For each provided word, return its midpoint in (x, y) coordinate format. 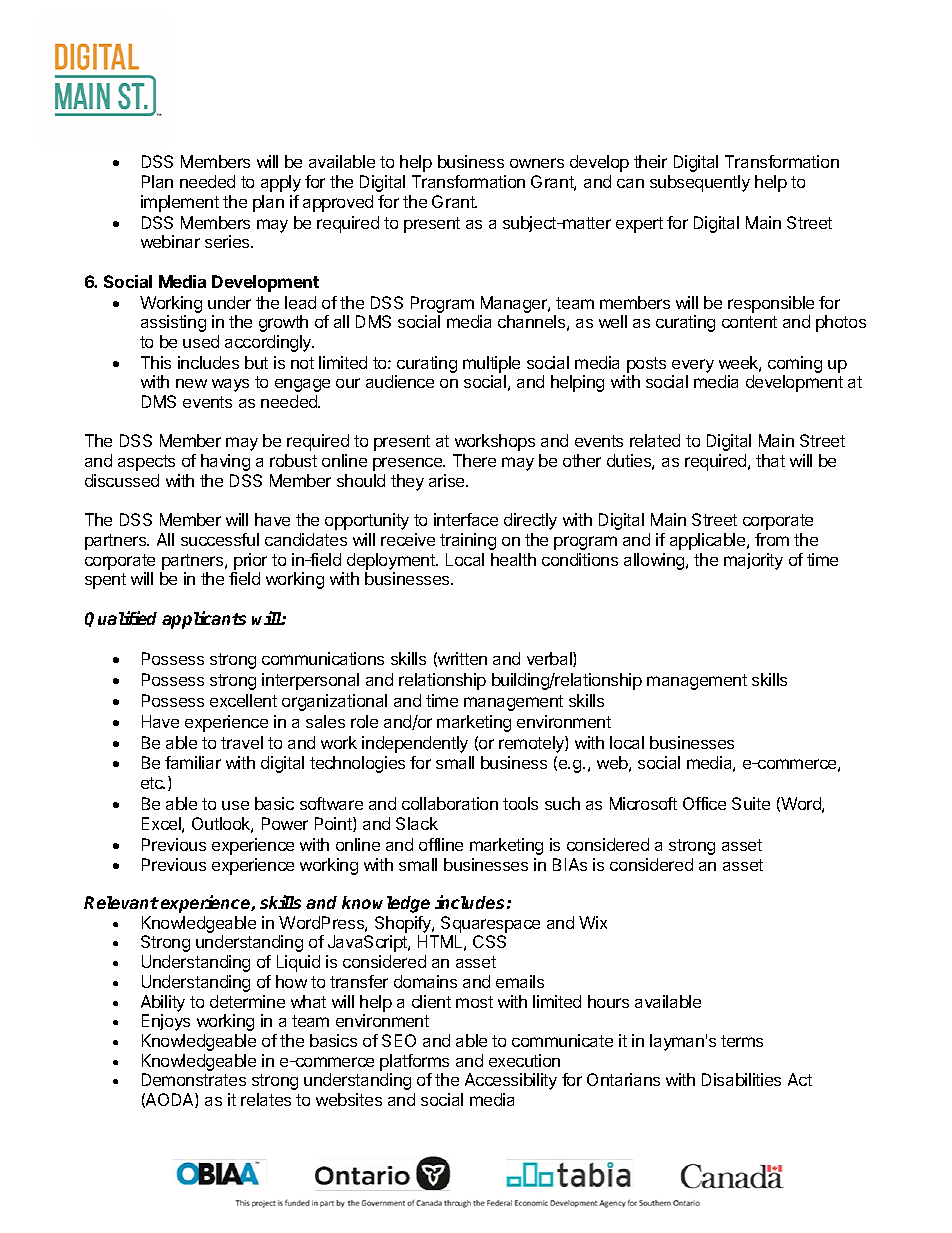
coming (795, 364)
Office (704, 803)
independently (415, 744)
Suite (751, 803)
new (191, 383)
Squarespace (490, 924)
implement (180, 203)
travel (242, 742)
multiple (491, 364)
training (468, 541)
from (772, 539)
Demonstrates (194, 1079)
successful (220, 539)
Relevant (121, 902)
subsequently (700, 183)
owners (537, 163)
